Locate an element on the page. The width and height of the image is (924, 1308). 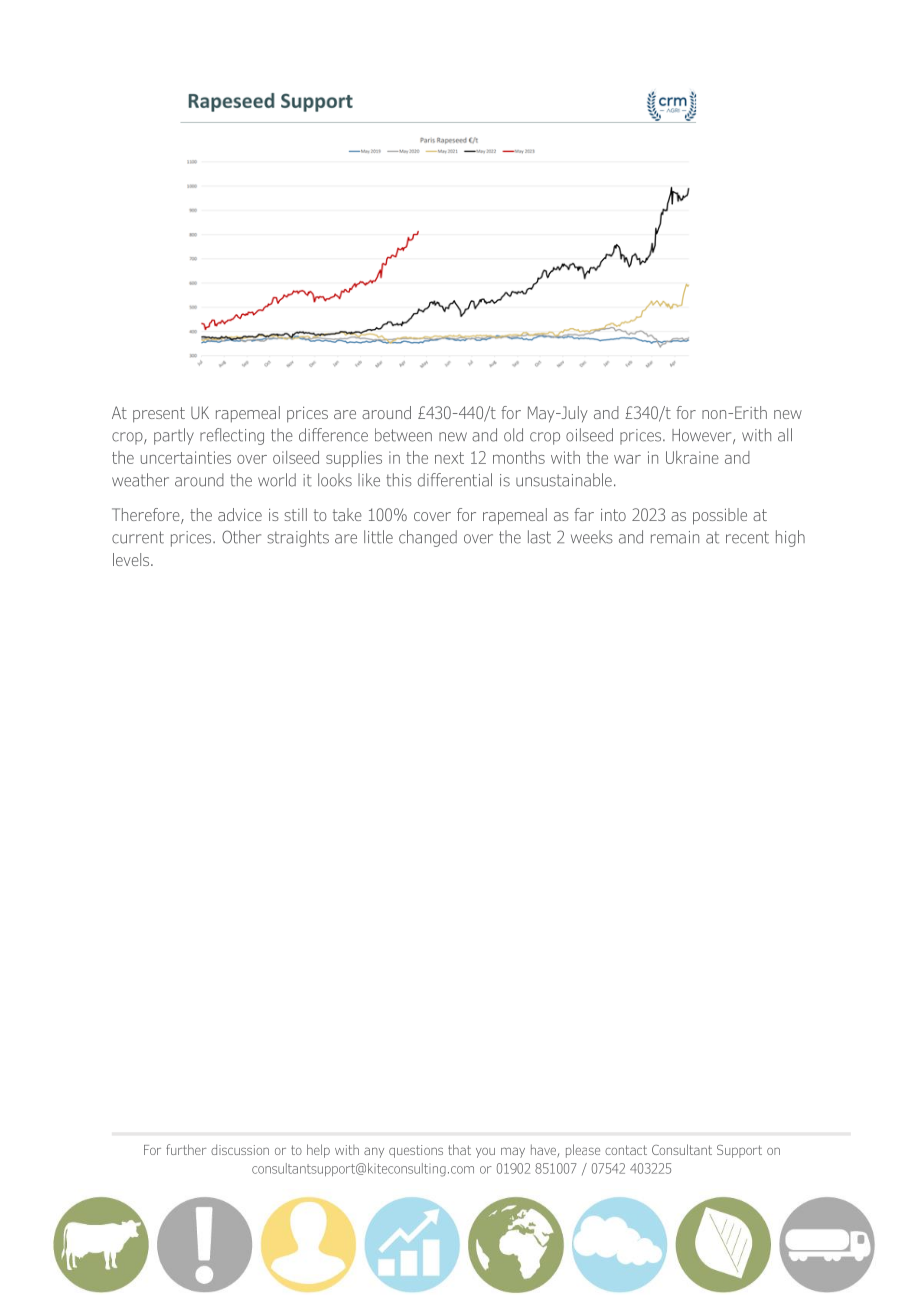
levels is located at coordinates (132, 559).
